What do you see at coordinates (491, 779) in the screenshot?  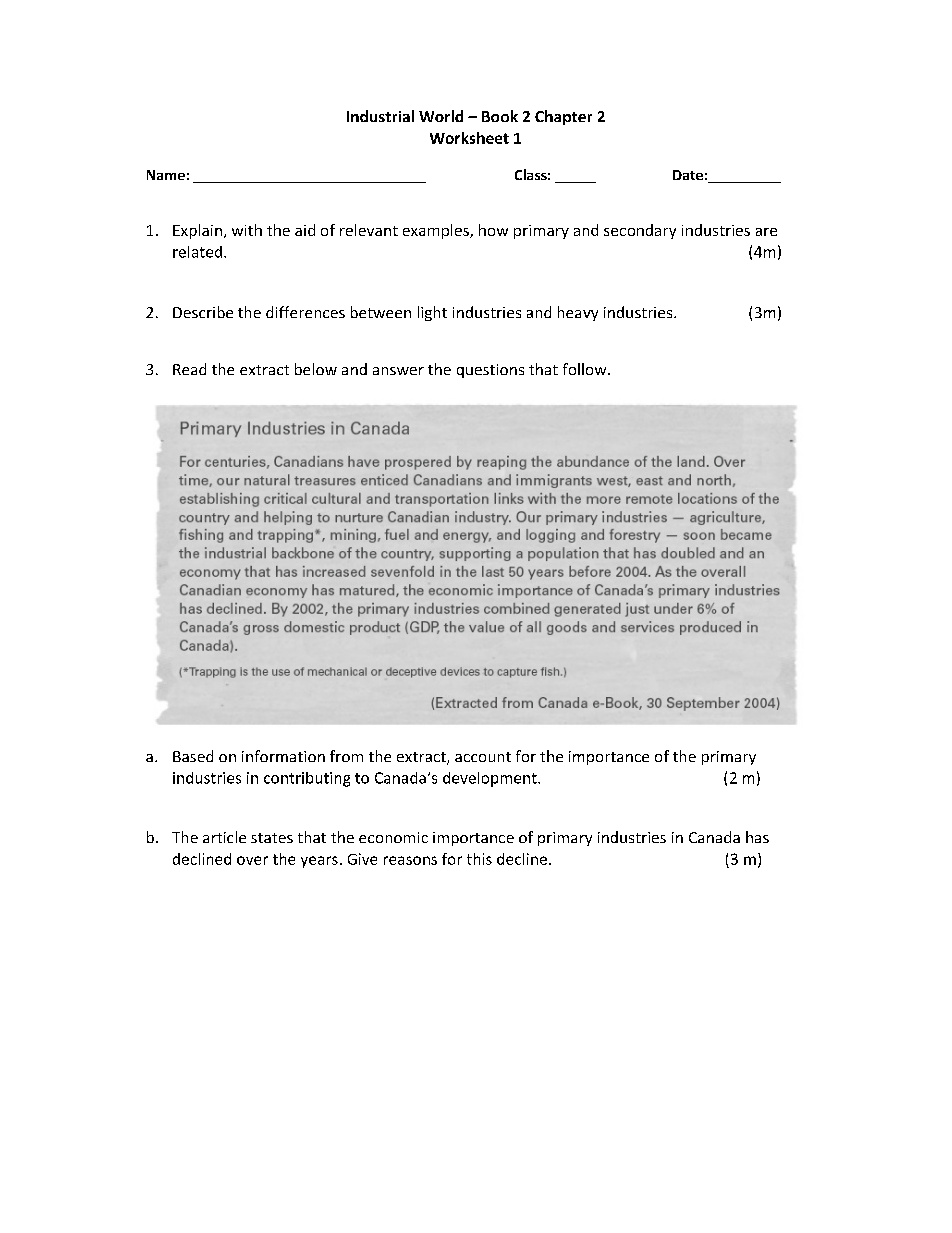 I see `development` at bounding box center [491, 779].
